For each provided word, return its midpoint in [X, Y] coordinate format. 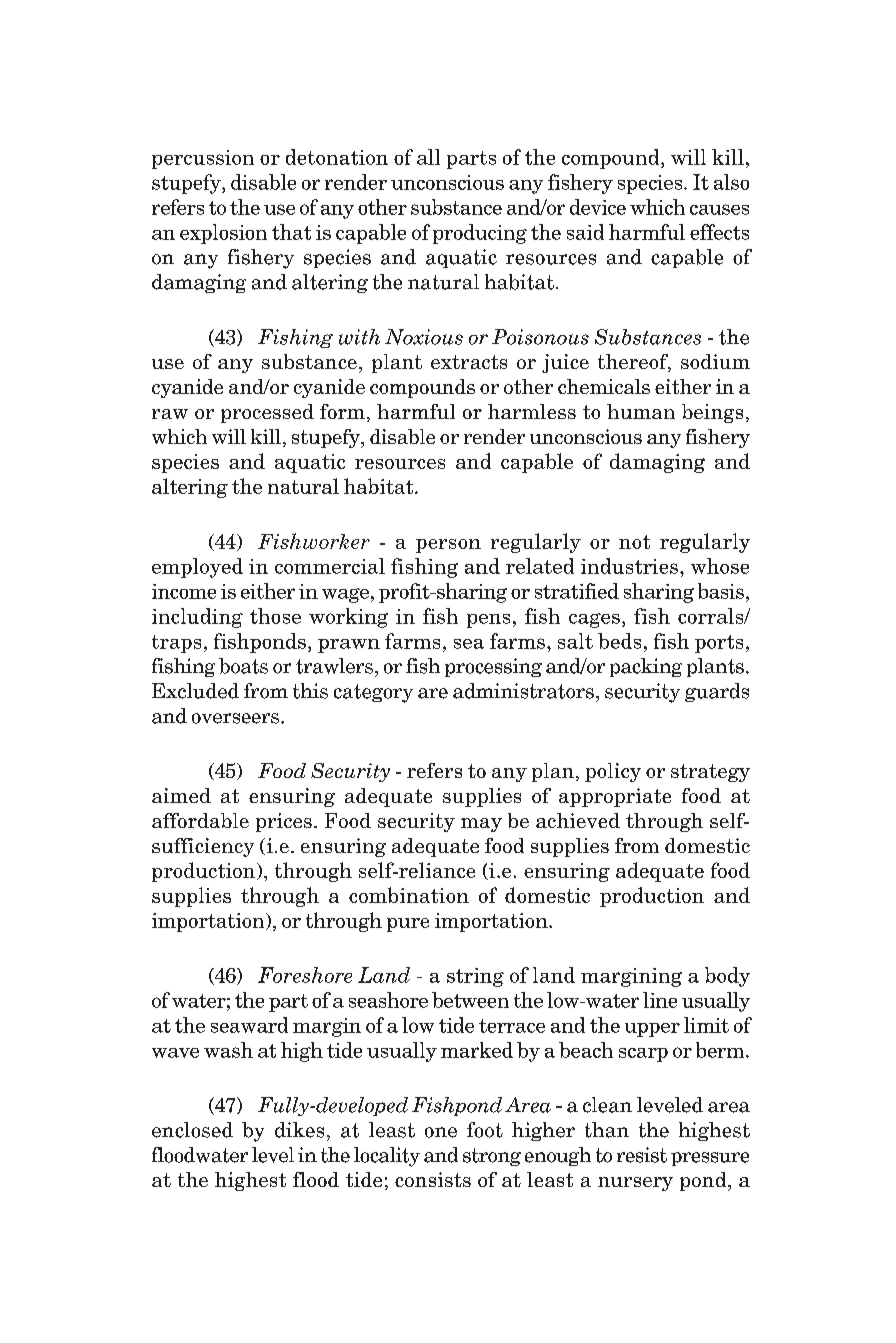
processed [267, 413]
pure [408, 925]
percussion [203, 159]
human [641, 411]
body [727, 977]
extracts [469, 362]
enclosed [192, 1130]
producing [480, 234]
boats [243, 666]
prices [284, 822]
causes [719, 209]
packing [646, 667]
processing [493, 667]
